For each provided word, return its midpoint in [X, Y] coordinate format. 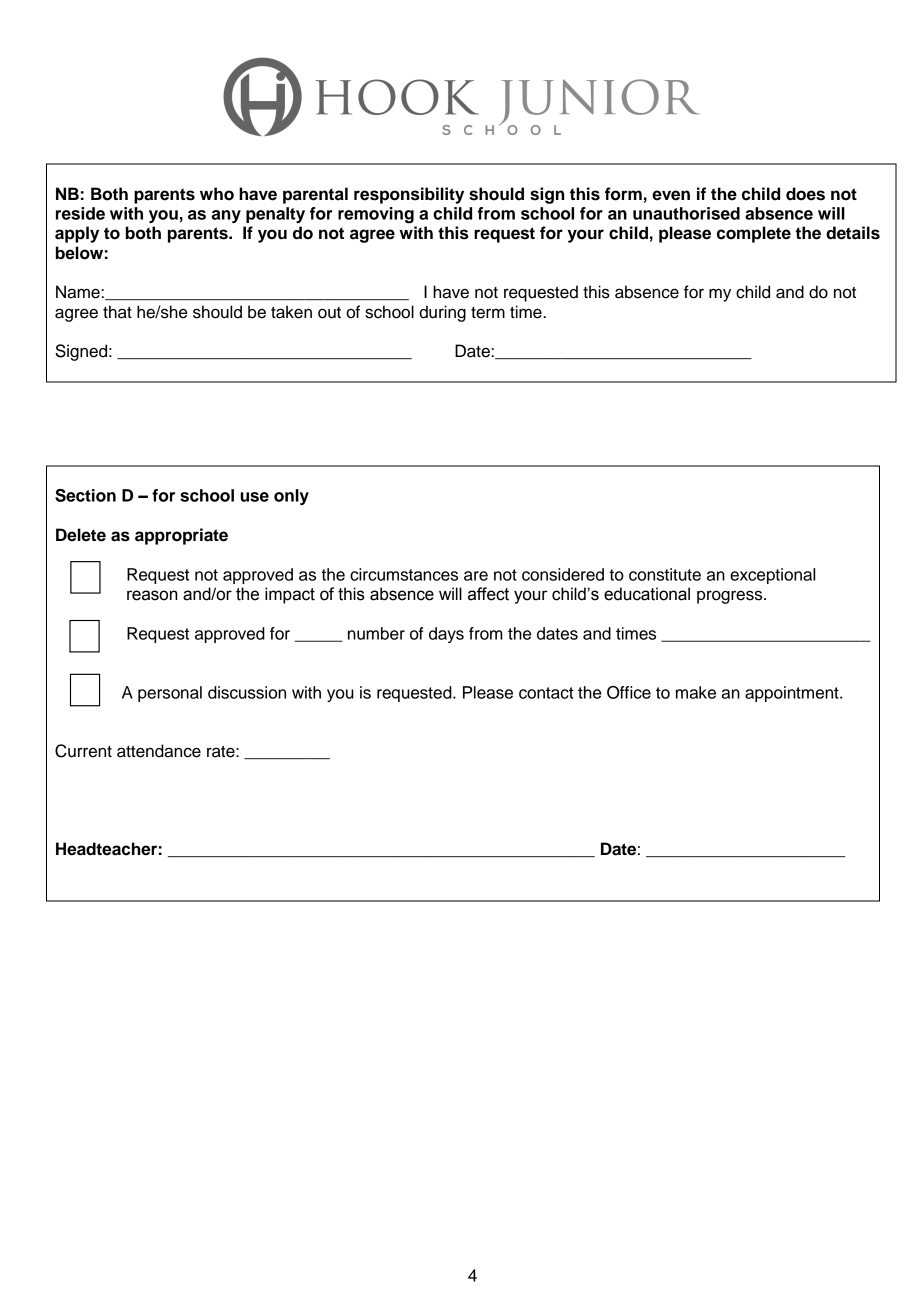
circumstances [404, 574]
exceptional [772, 576]
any [226, 216]
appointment [793, 694]
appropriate [181, 536]
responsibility [409, 195]
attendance [159, 751]
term [488, 313]
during [442, 313]
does [805, 194]
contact [546, 693]
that [117, 312]
